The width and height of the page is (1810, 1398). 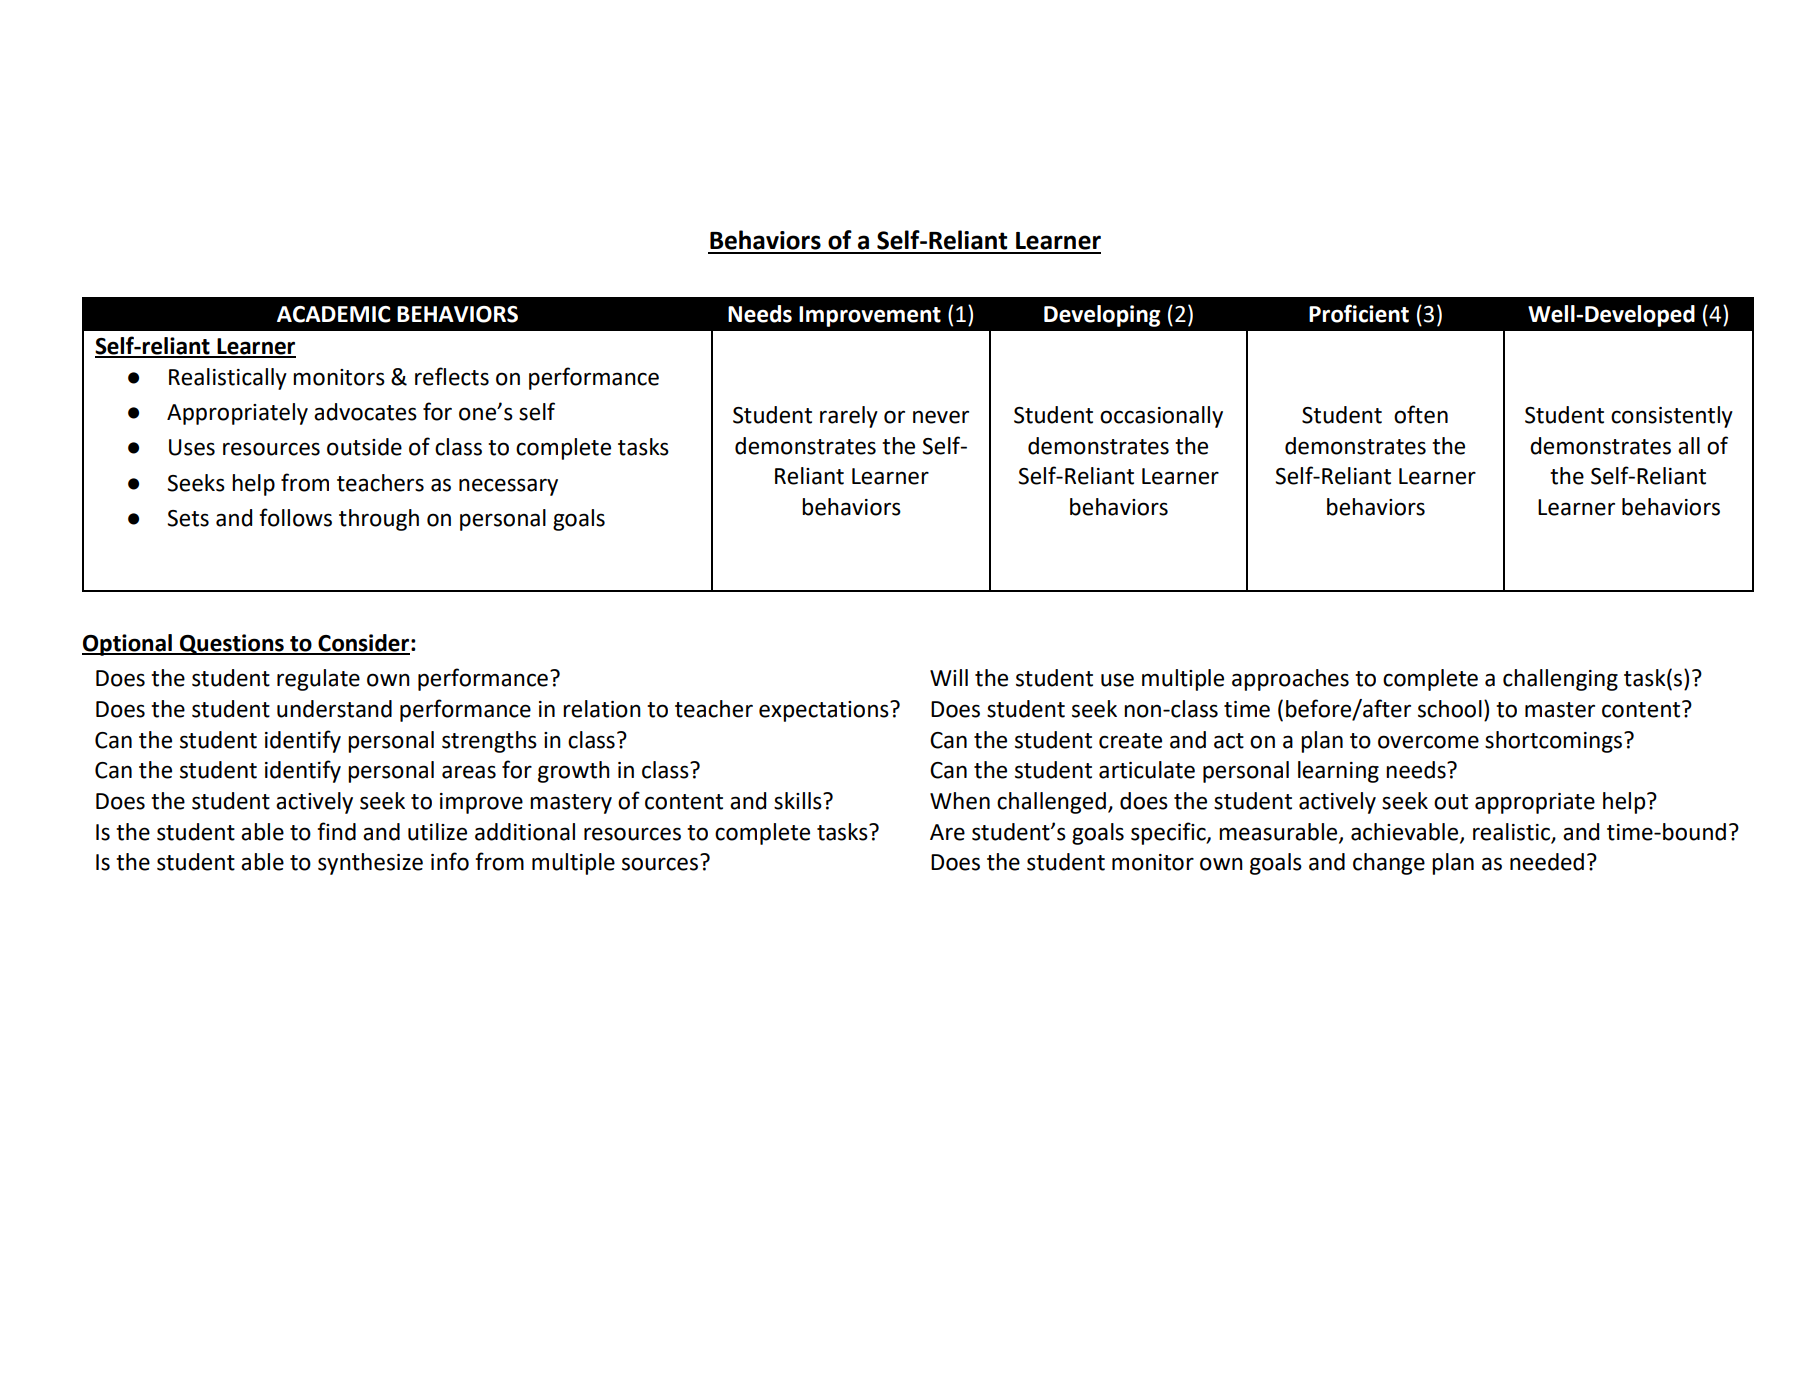 What do you see at coordinates (334, 314) in the page?
I see `ACADEMIC` at bounding box center [334, 314].
